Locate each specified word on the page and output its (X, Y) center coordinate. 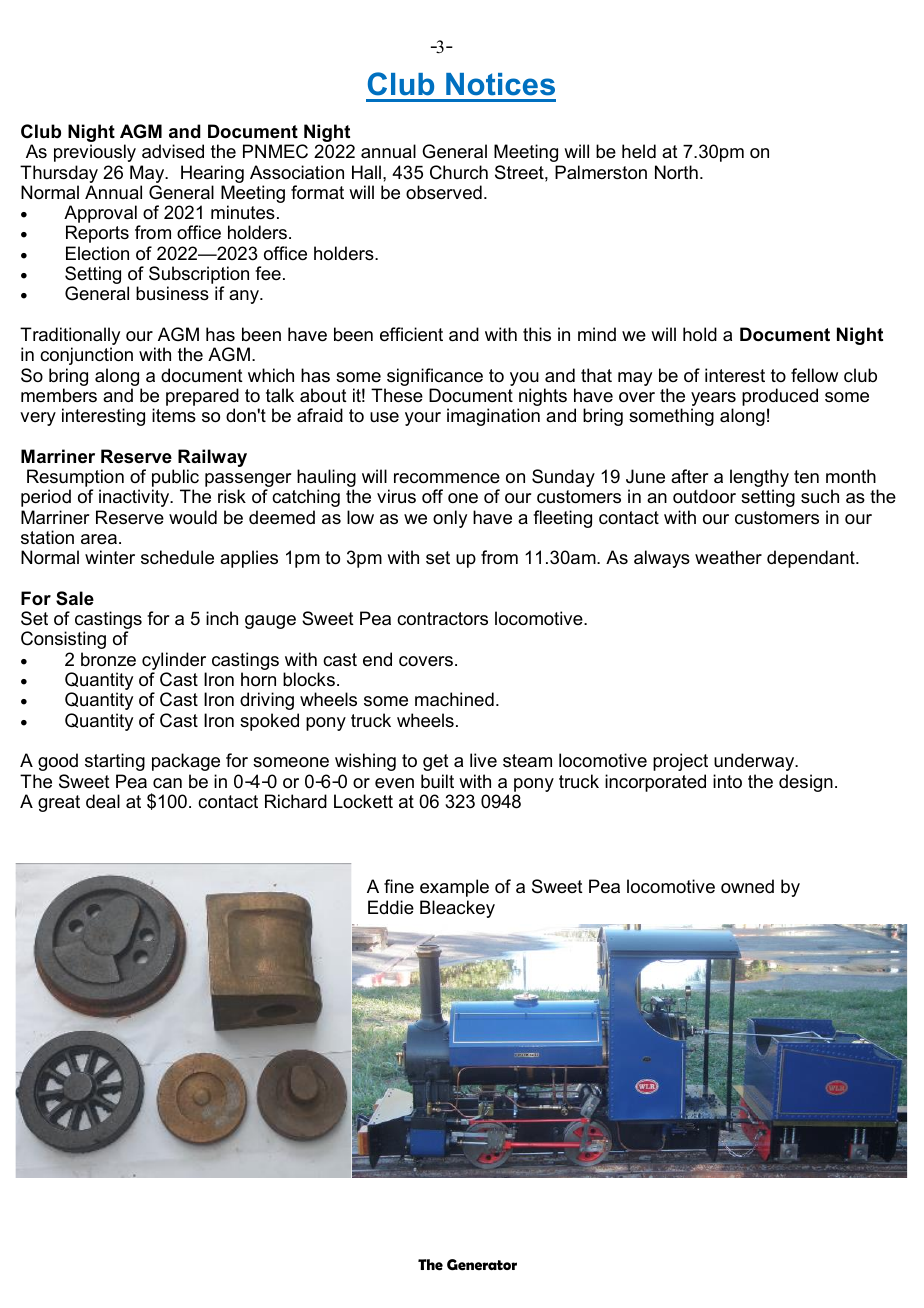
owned (747, 886)
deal (103, 801)
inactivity (135, 498)
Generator (482, 1265)
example (454, 888)
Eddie (391, 907)
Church (459, 172)
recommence (447, 478)
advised (173, 151)
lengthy (759, 479)
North (676, 172)
